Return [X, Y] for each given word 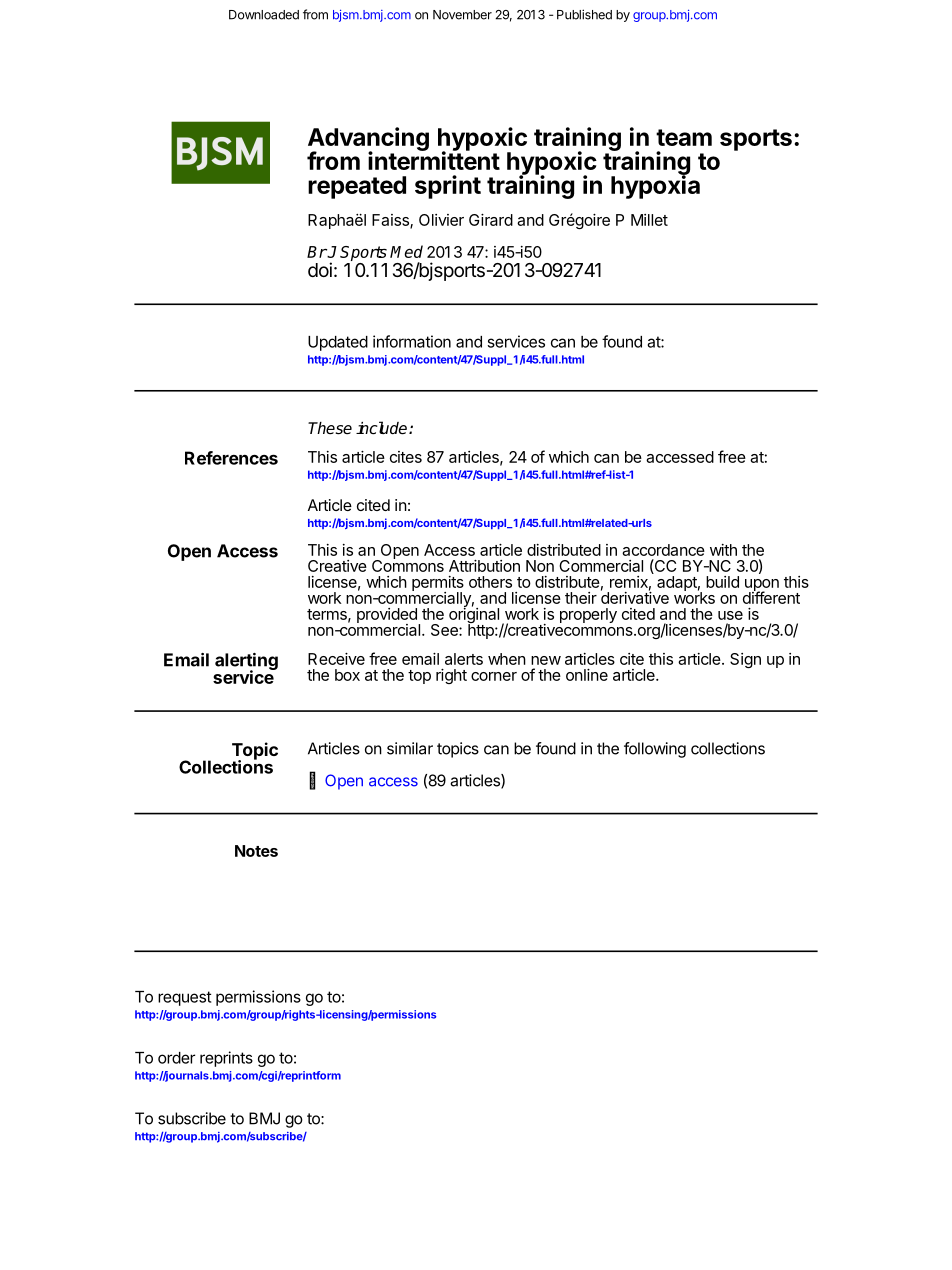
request [184, 998]
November [462, 15]
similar [410, 748]
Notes [256, 851]
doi [320, 269]
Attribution [484, 566]
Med [406, 251]
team [684, 137]
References [231, 458]
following [655, 750]
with [723, 550]
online [587, 675]
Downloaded [264, 15]
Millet [649, 220]
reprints [226, 1059]
